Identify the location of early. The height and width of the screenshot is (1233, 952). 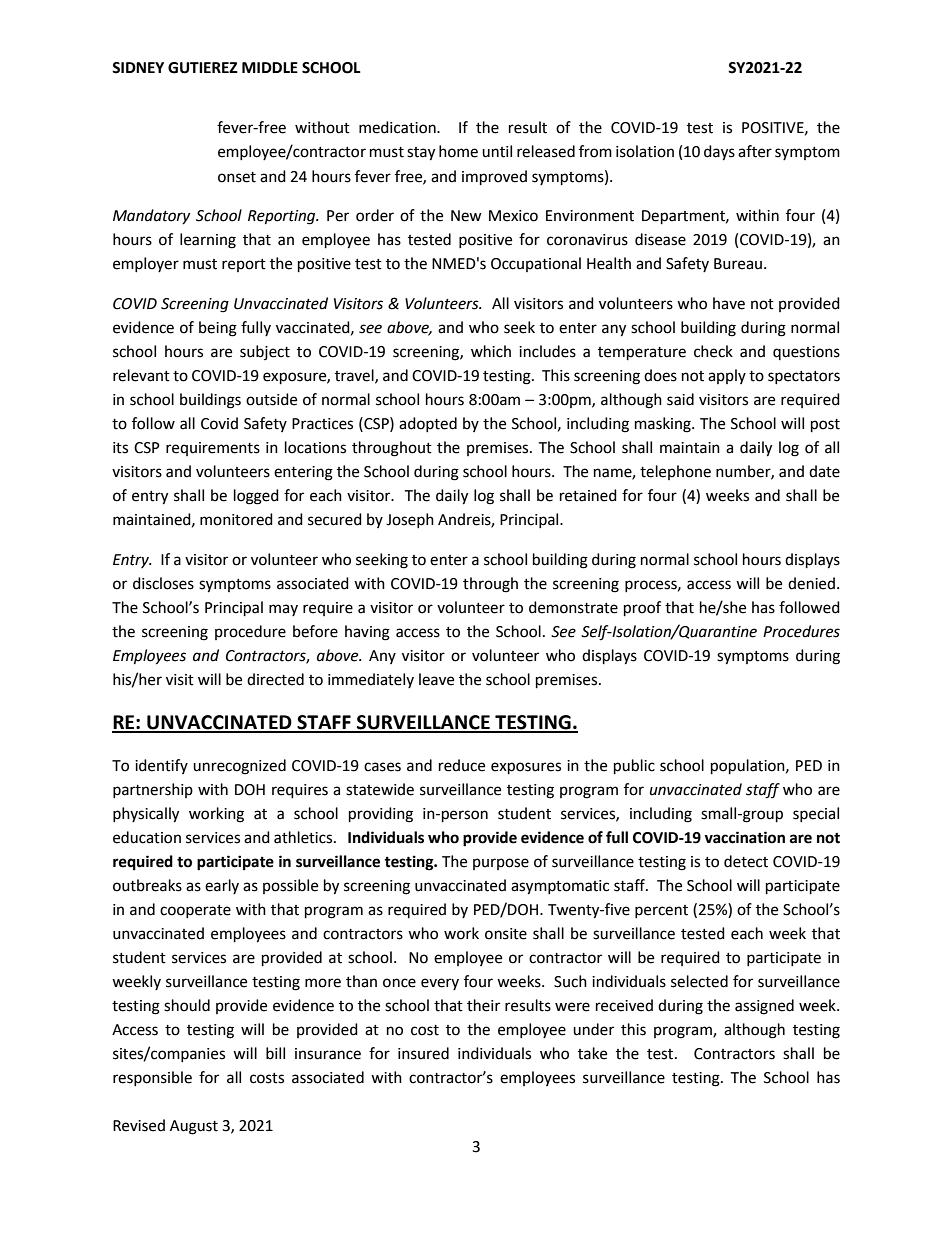
(222, 886).
